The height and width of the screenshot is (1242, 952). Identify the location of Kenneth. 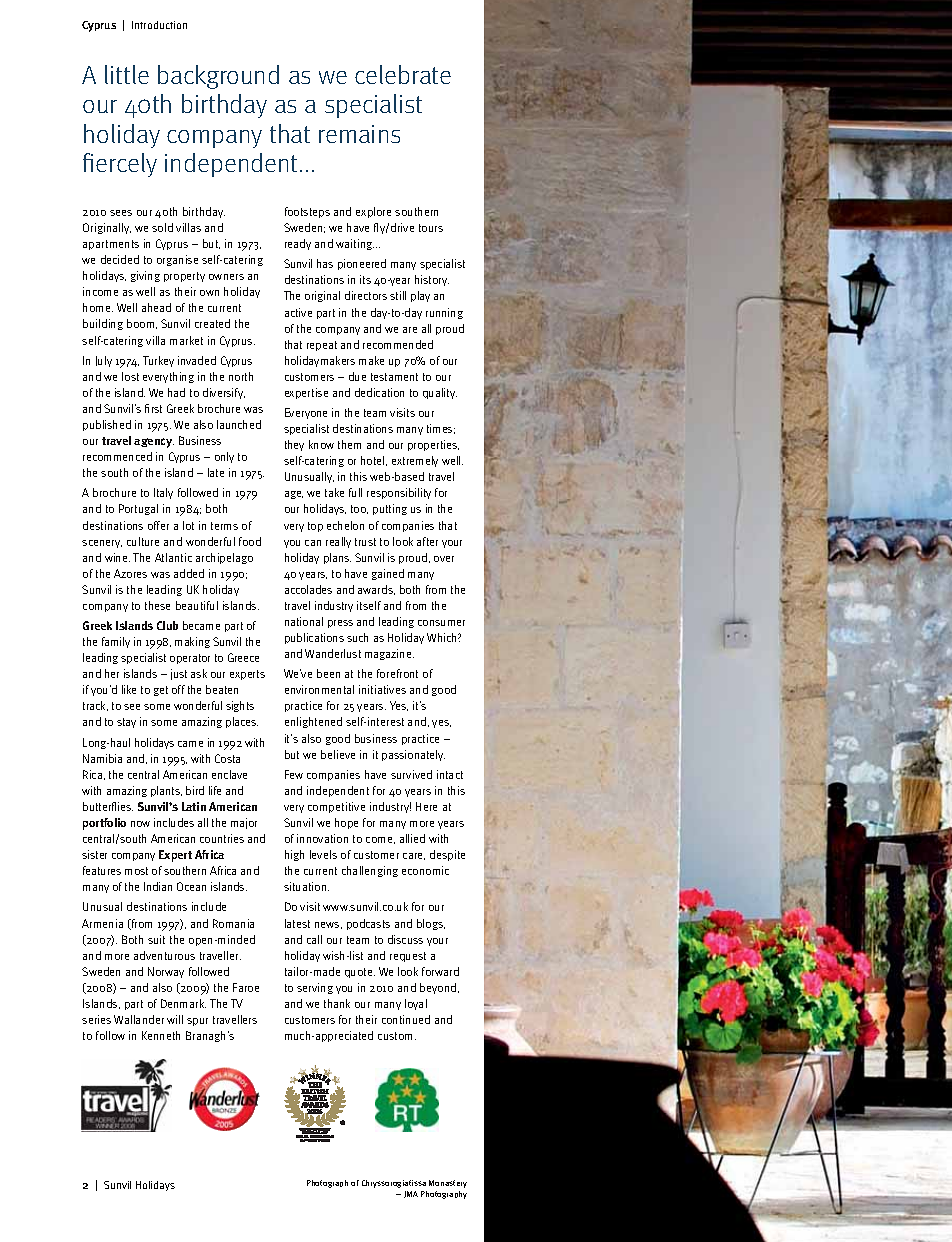
(161, 1035).
